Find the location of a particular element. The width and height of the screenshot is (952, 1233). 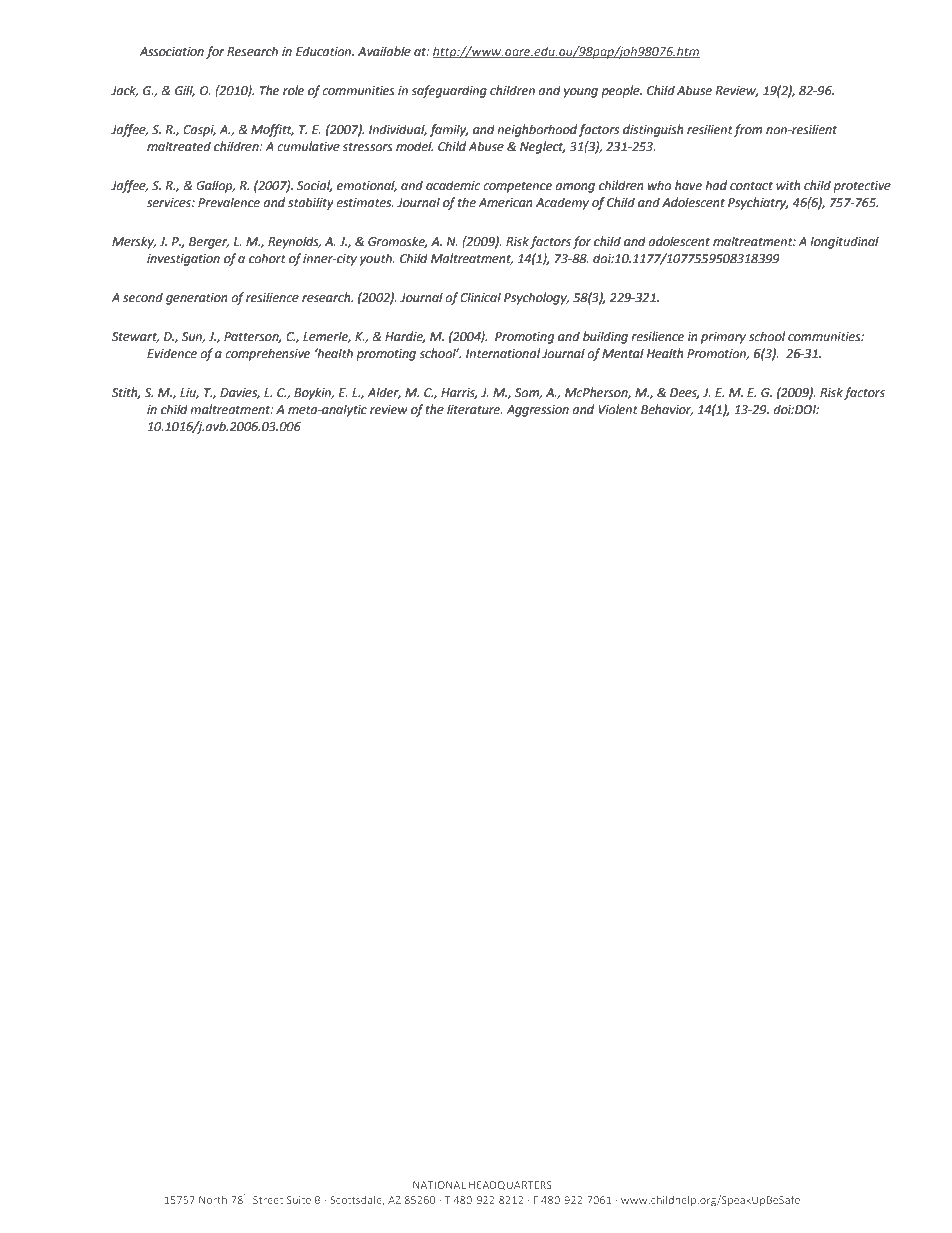

Violent is located at coordinates (618, 409).
